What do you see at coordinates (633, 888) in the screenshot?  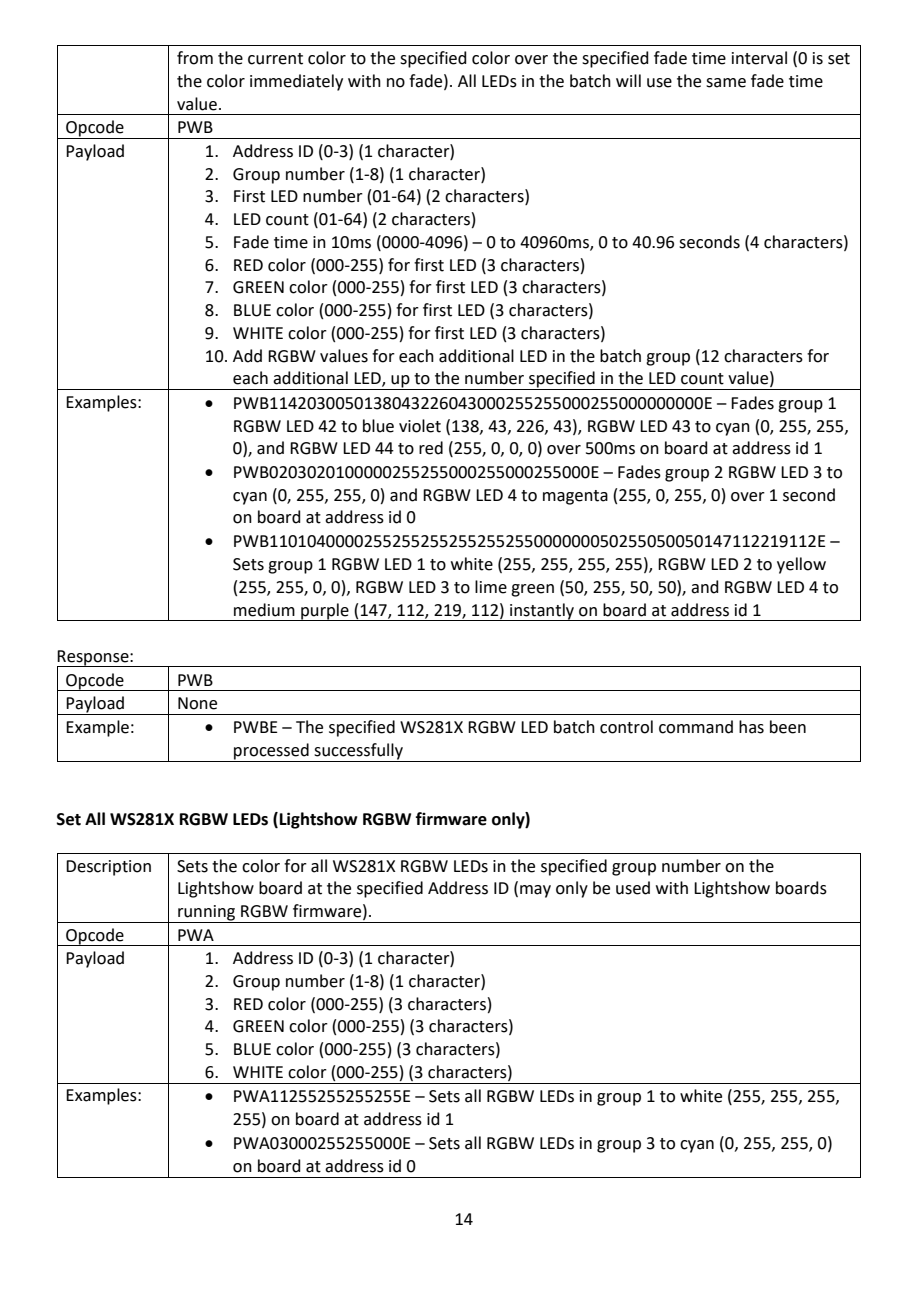 I see `used` at bounding box center [633, 888].
